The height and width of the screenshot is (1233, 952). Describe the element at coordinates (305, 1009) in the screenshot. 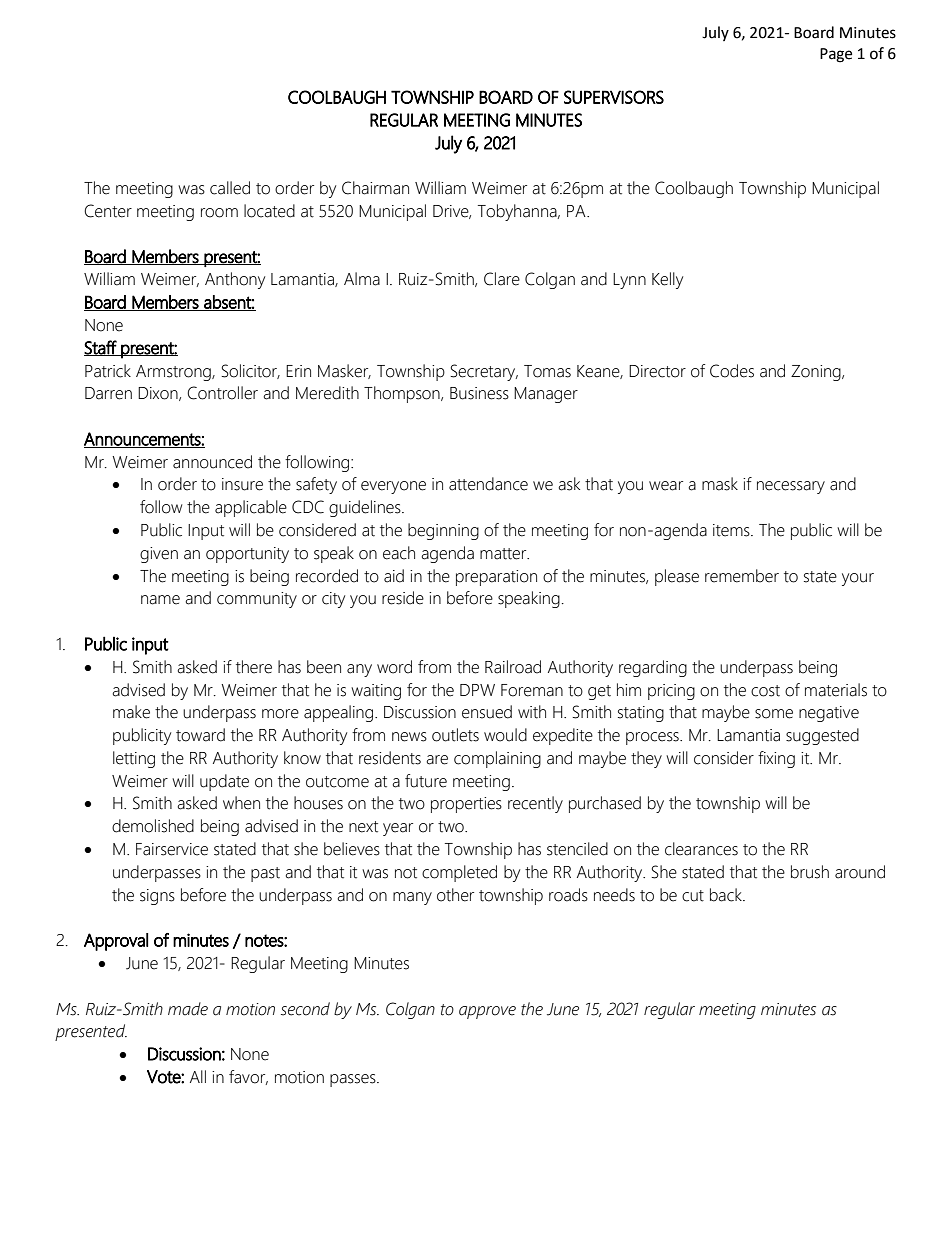

I see `second` at that location.
